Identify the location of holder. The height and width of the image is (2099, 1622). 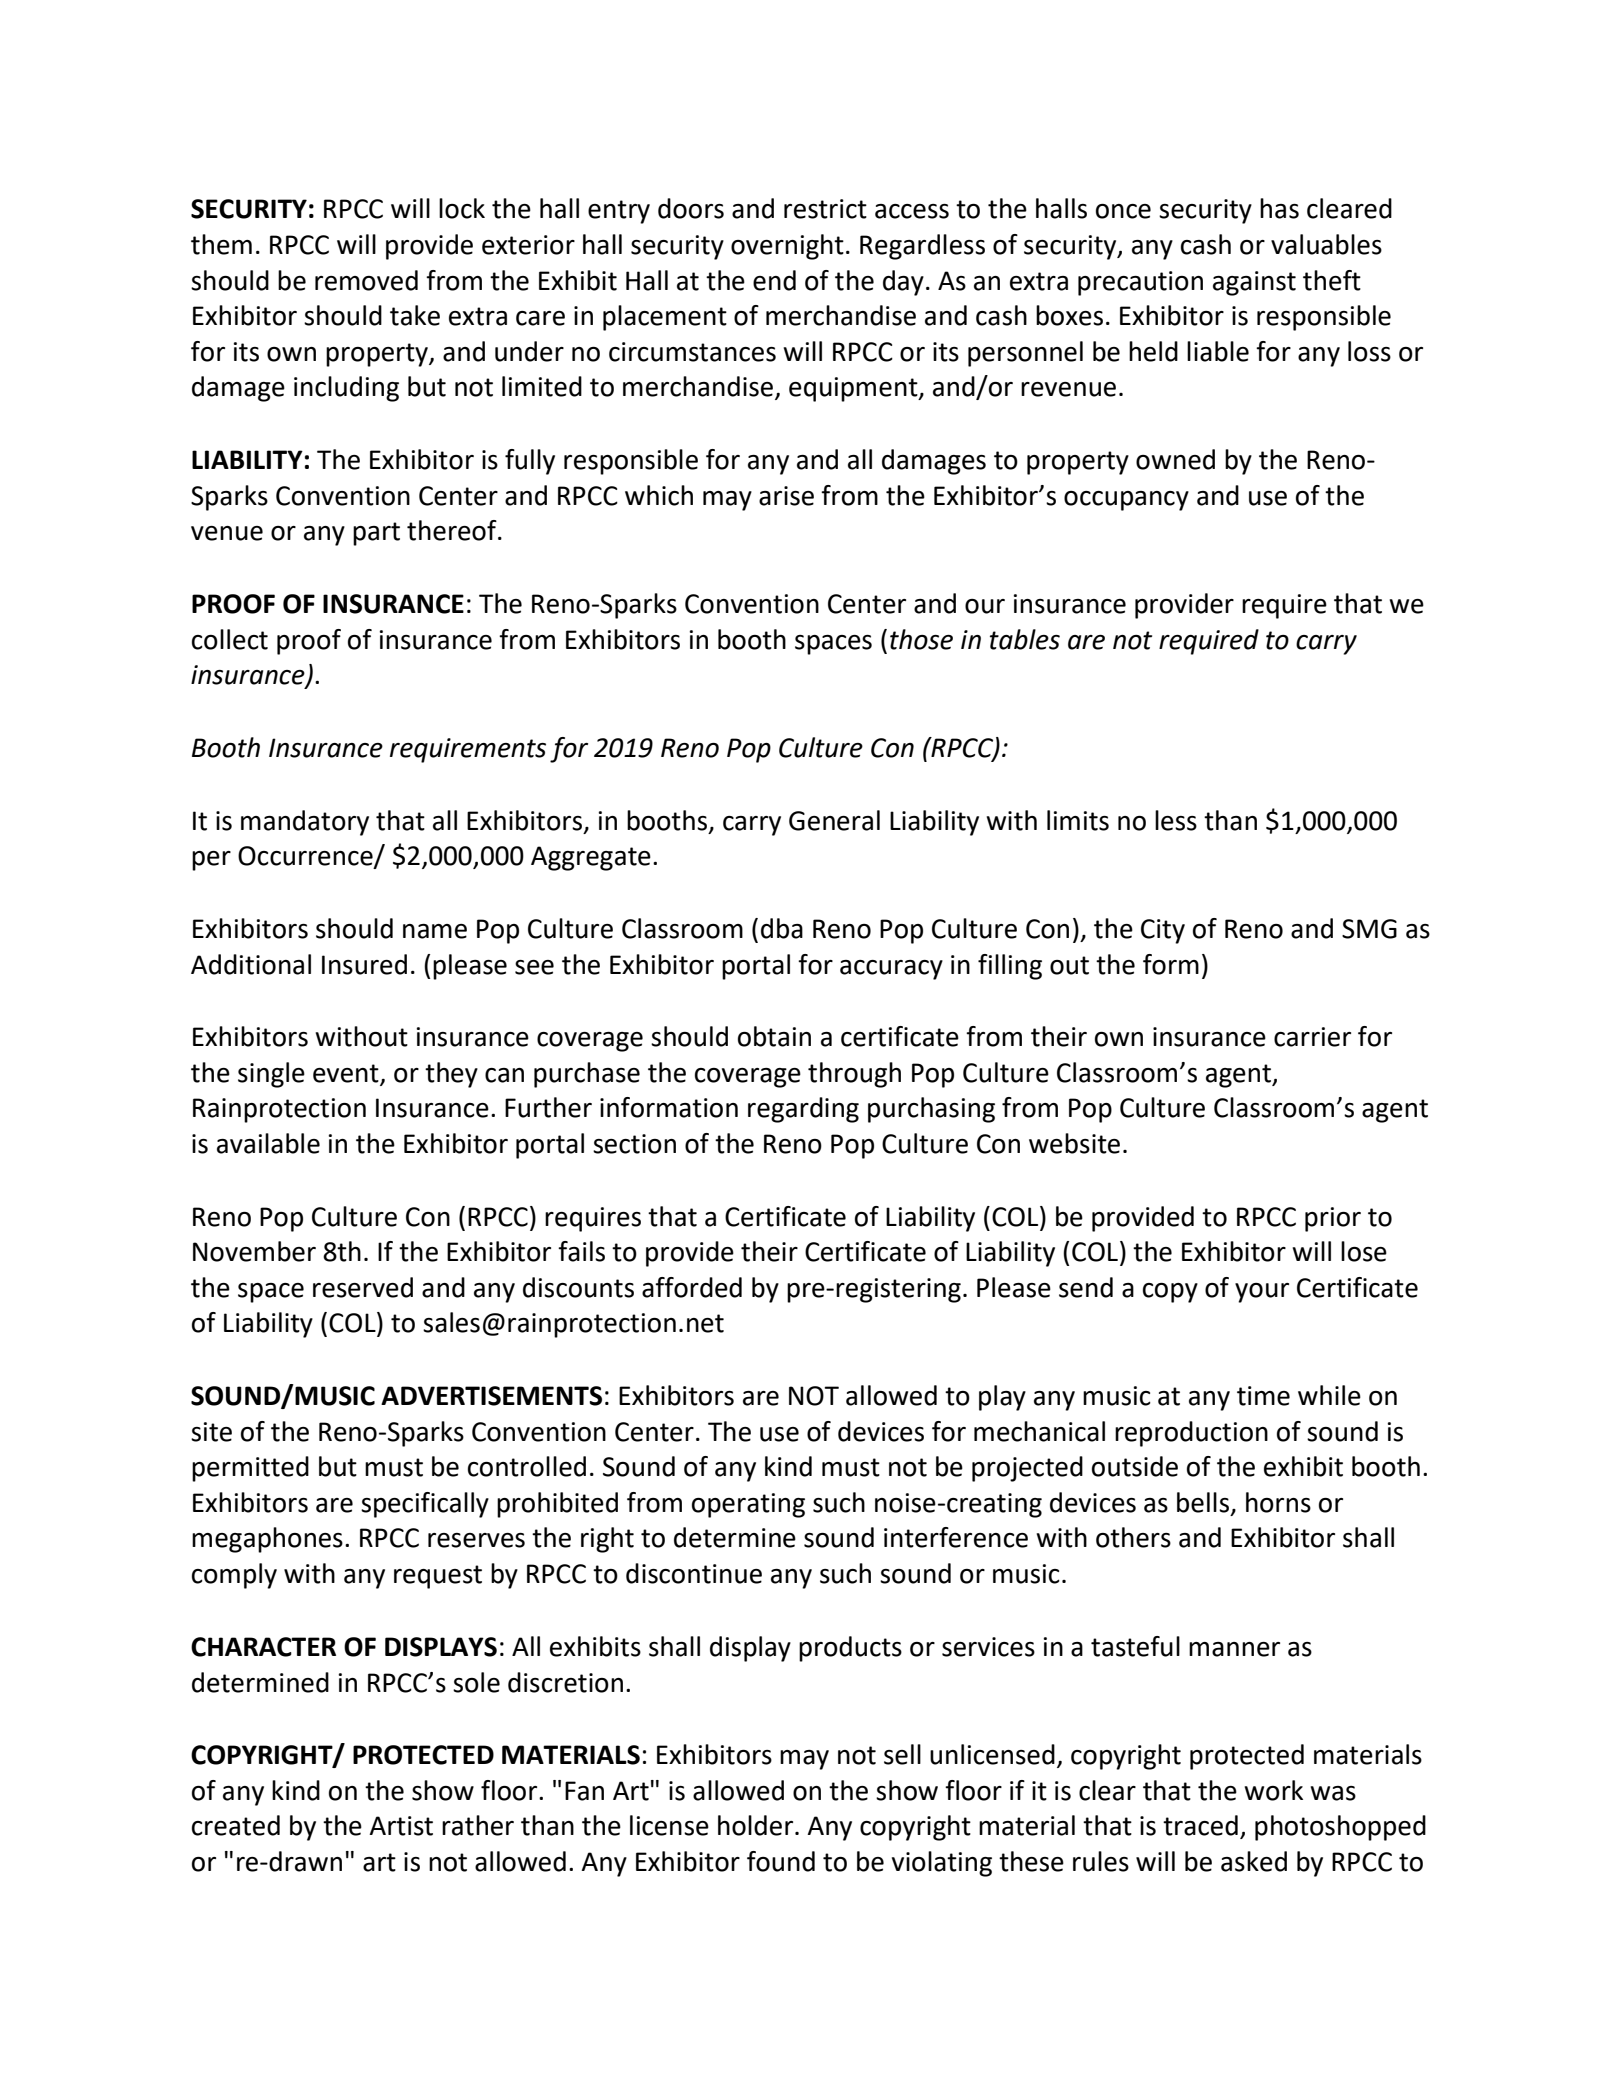
(757, 1825).
